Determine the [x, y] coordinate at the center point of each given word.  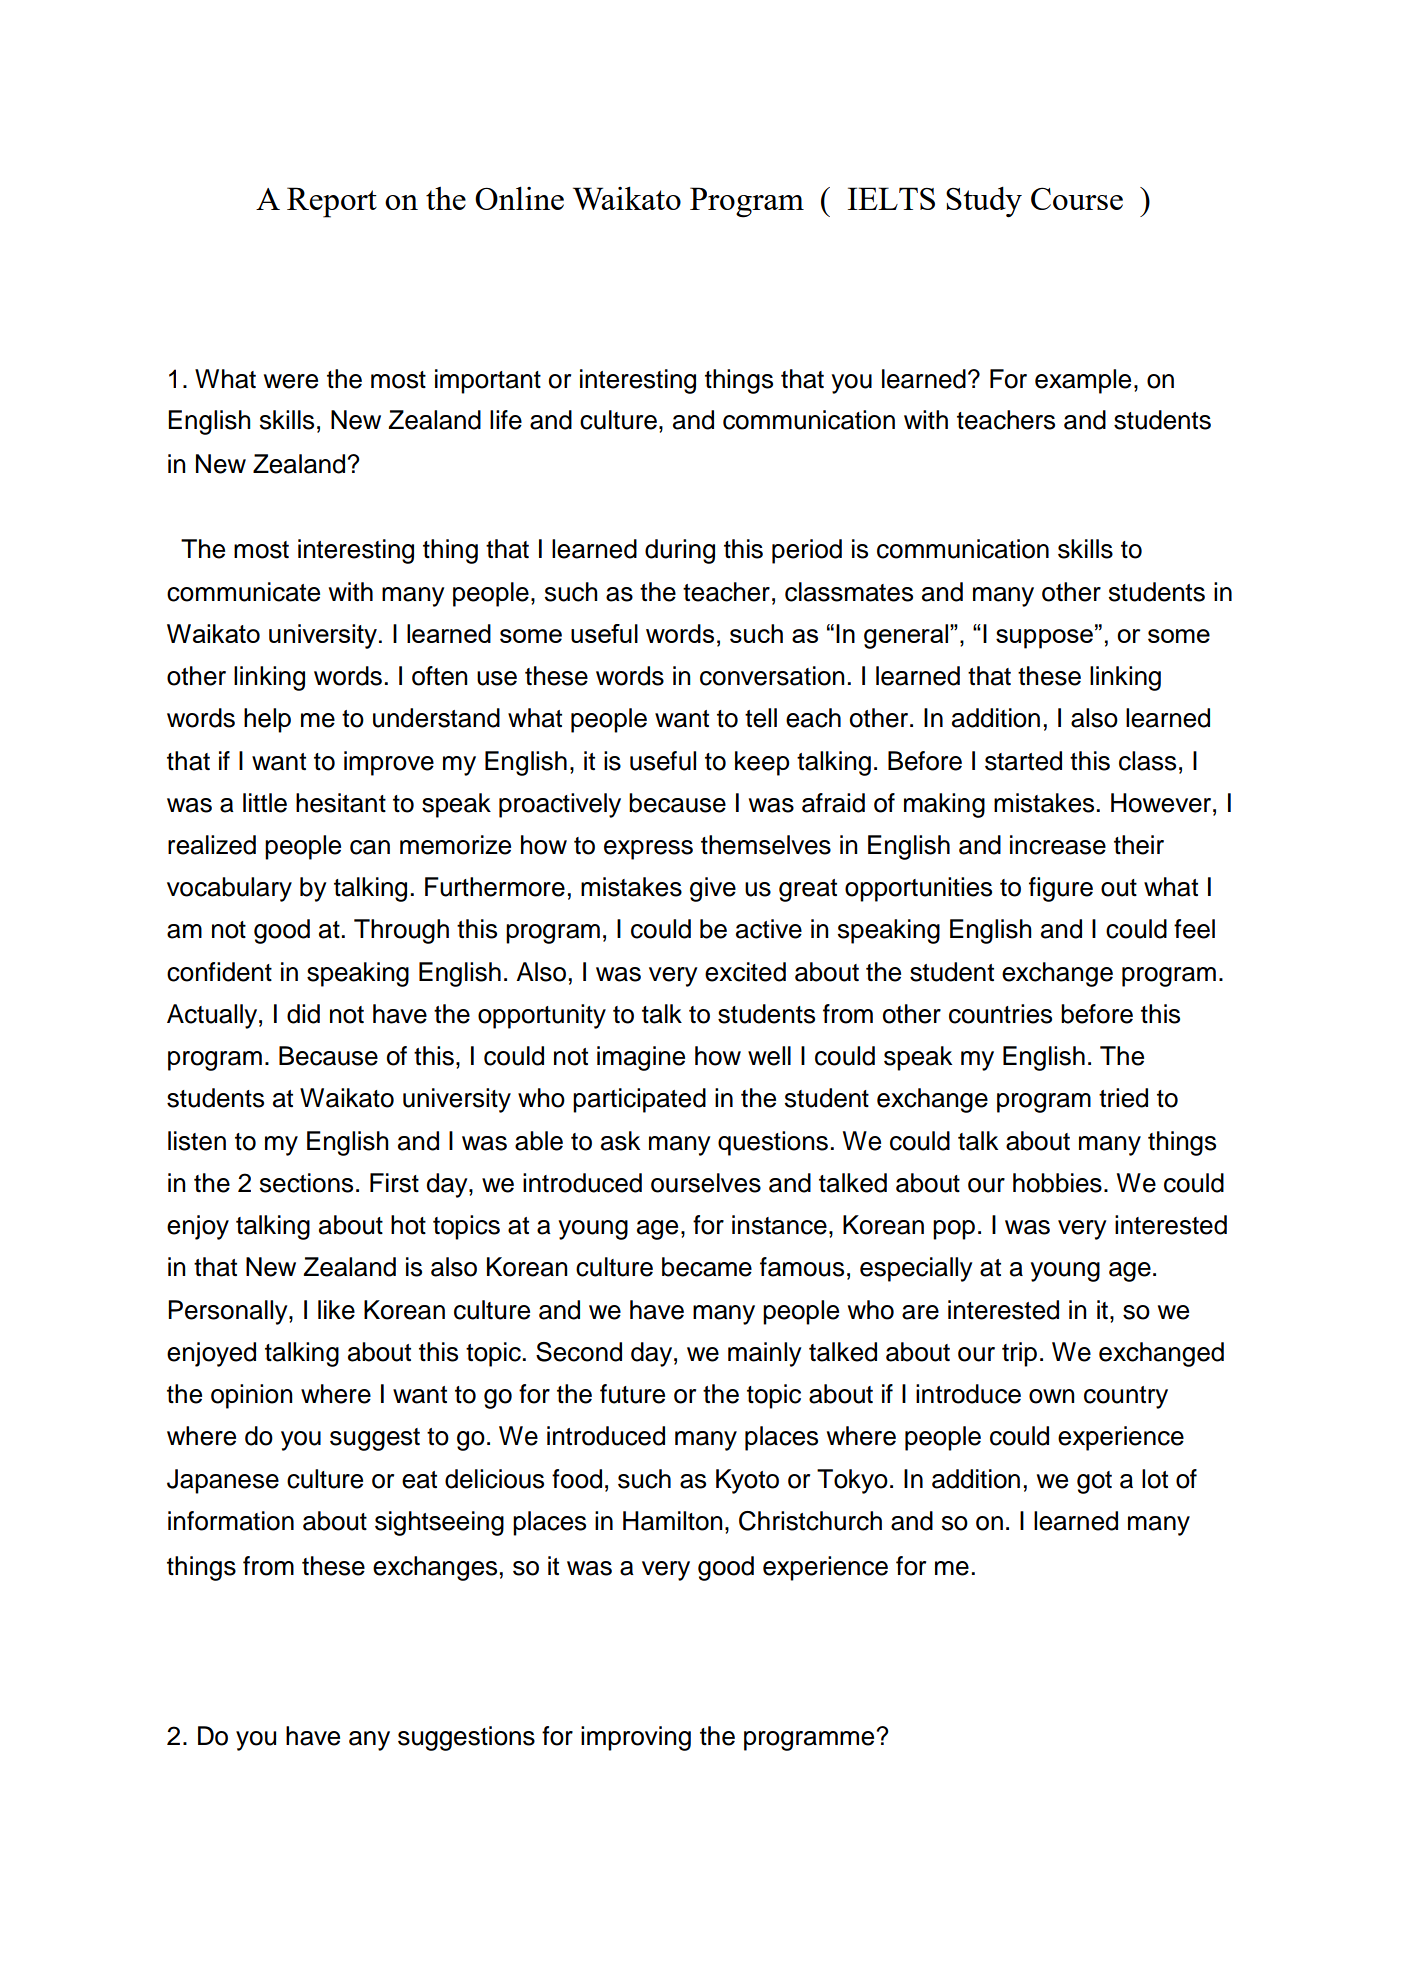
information [231, 1521]
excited [745, 972]
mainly [765, 1354]
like [336, 1310]
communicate [243, 592]
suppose [1044, 639]
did [303, 1014]
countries [1000, 1014]
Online [519, 198]
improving [636, 1738]
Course [1077, 198]
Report [332, 202]
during [680, 551]
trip [1019, 1354]
